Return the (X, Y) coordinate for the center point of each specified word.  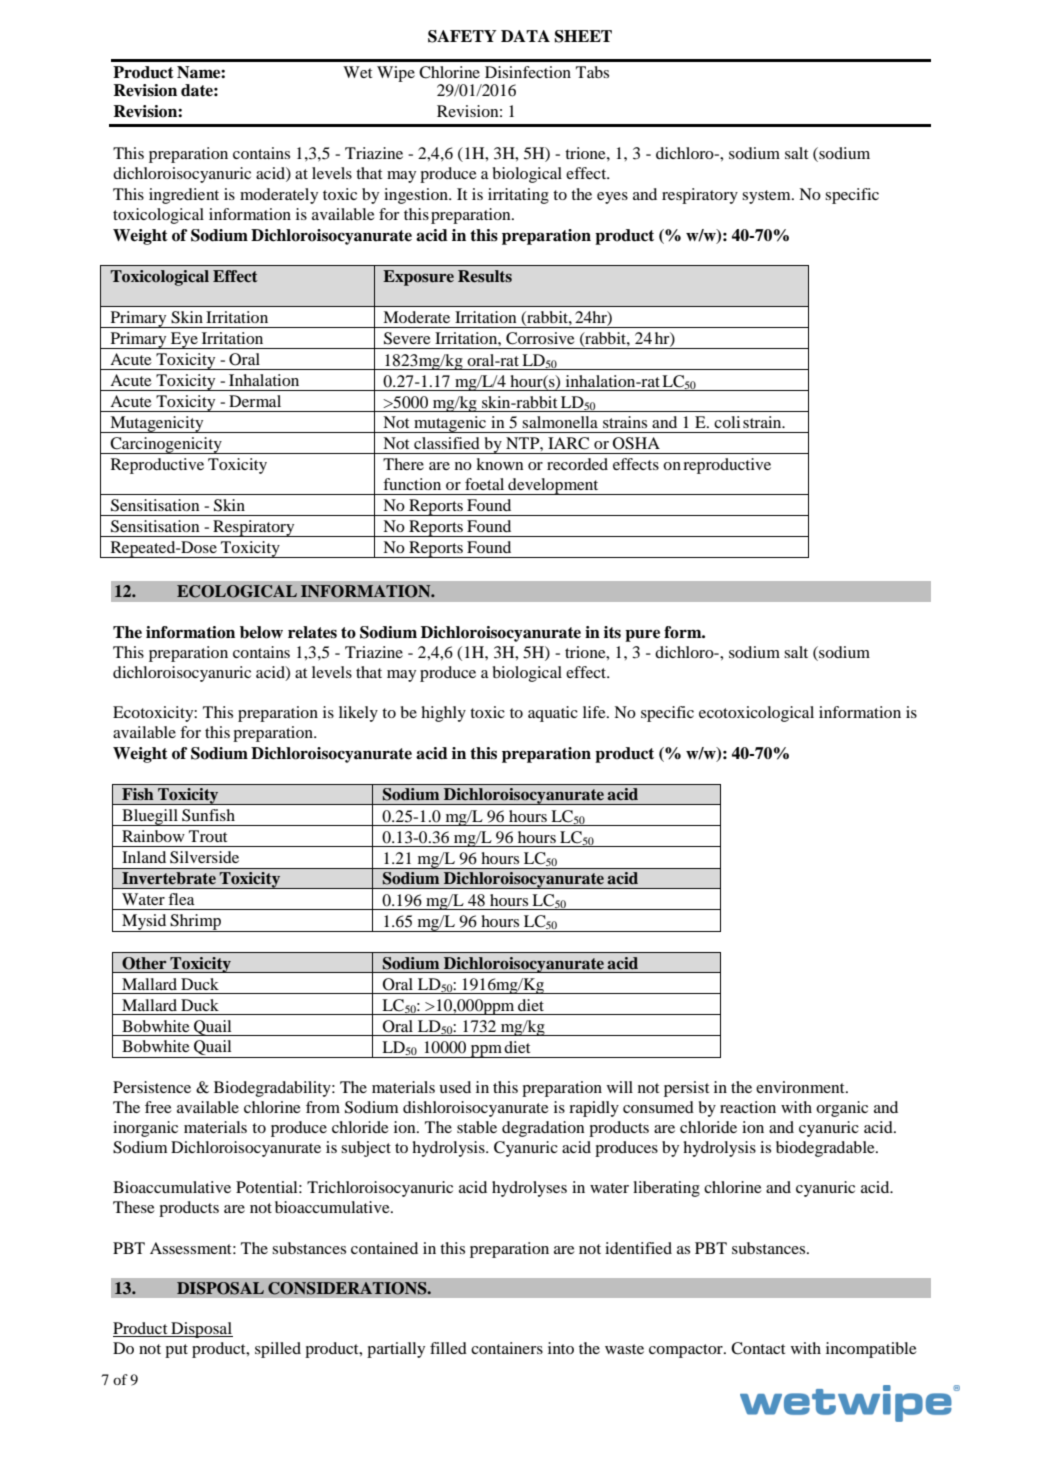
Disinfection (528, 72)
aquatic (553, 714)
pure (642, 635)
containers (507, 1348)
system (767, 197)
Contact (758, 1348)
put (176, 1351)
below (261, 632)
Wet (357, 72)
